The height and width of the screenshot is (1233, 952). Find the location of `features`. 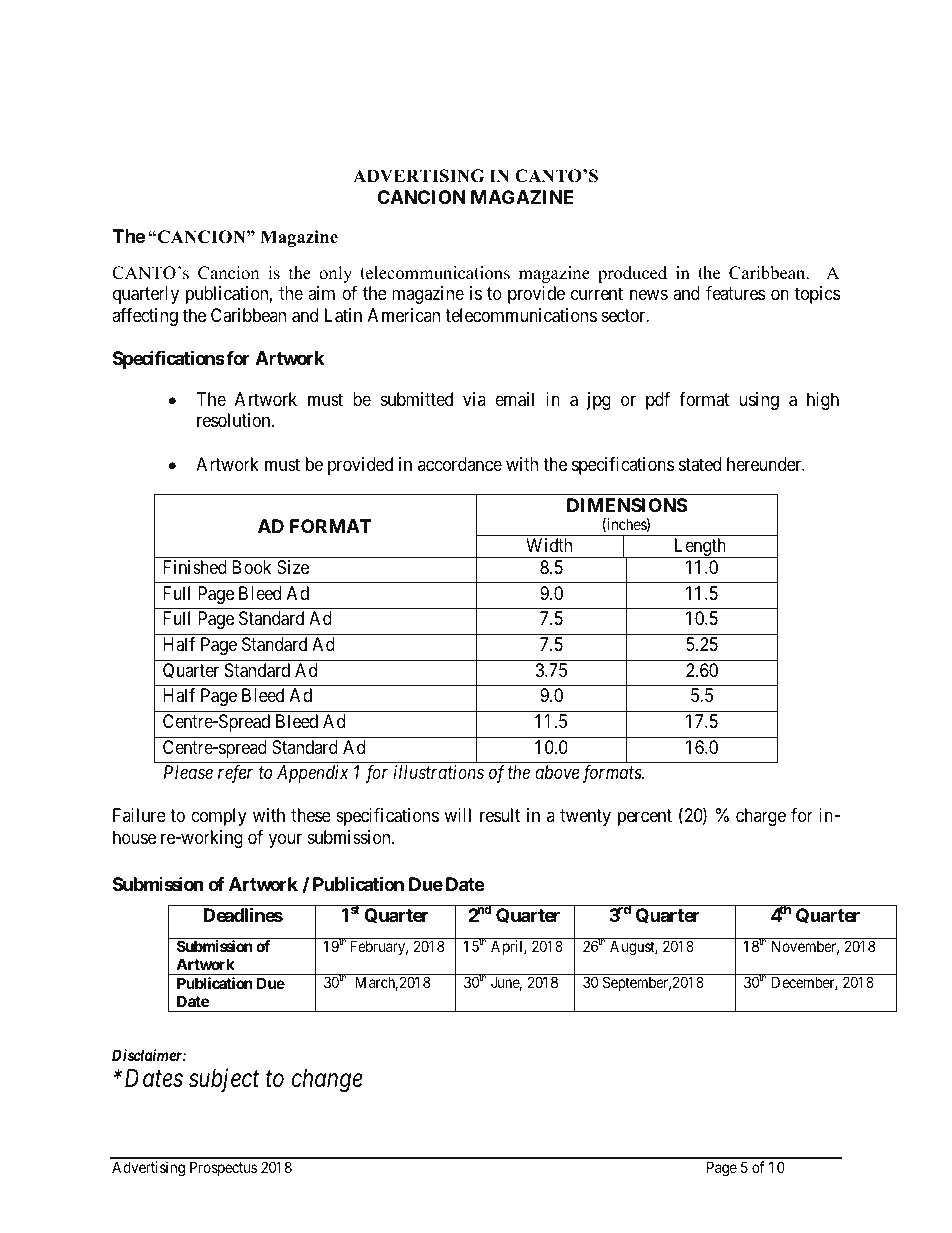

features is located at coordinates (735, 293).
